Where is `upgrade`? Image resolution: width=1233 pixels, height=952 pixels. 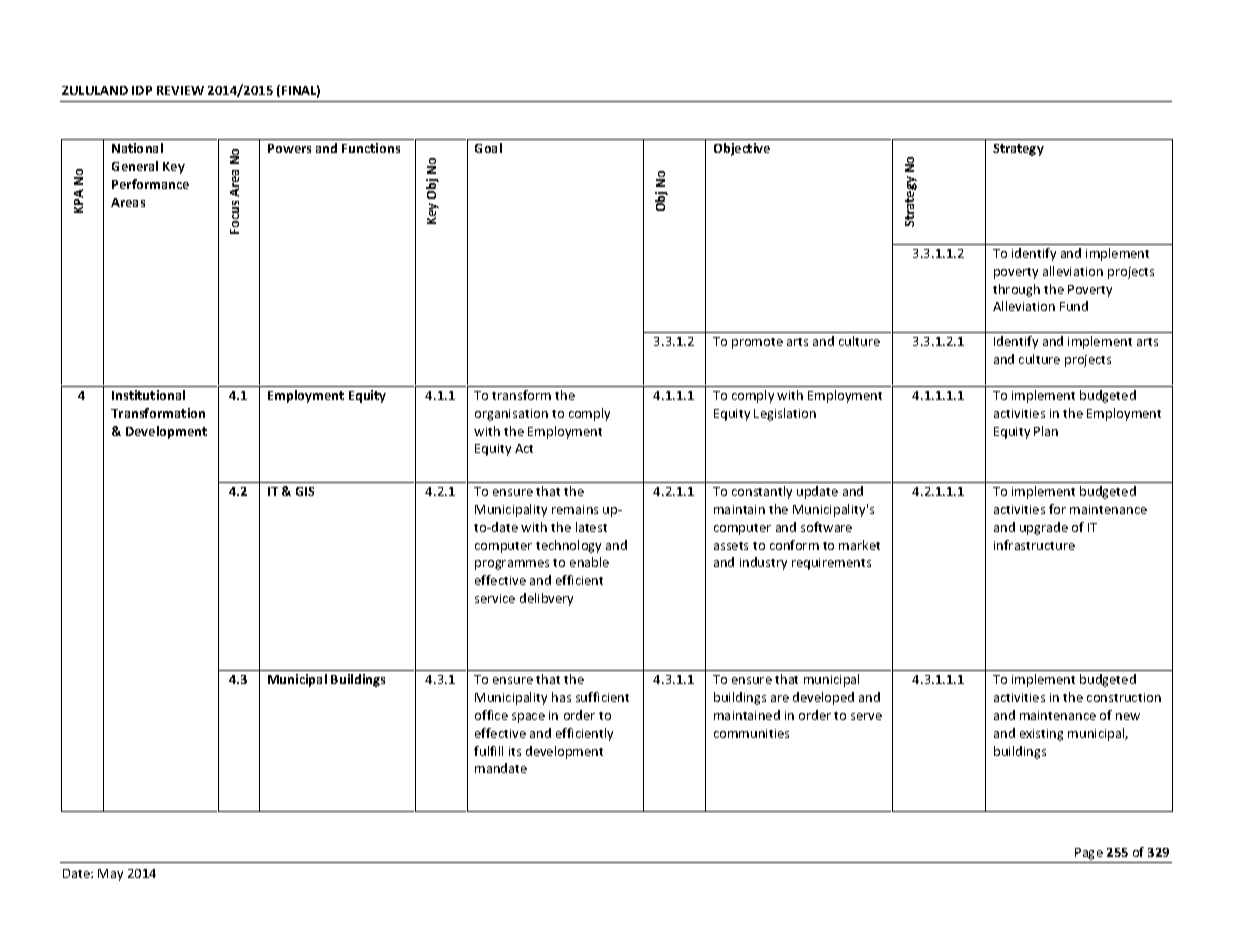
upgrade is located at coordinates (1044, 528).
